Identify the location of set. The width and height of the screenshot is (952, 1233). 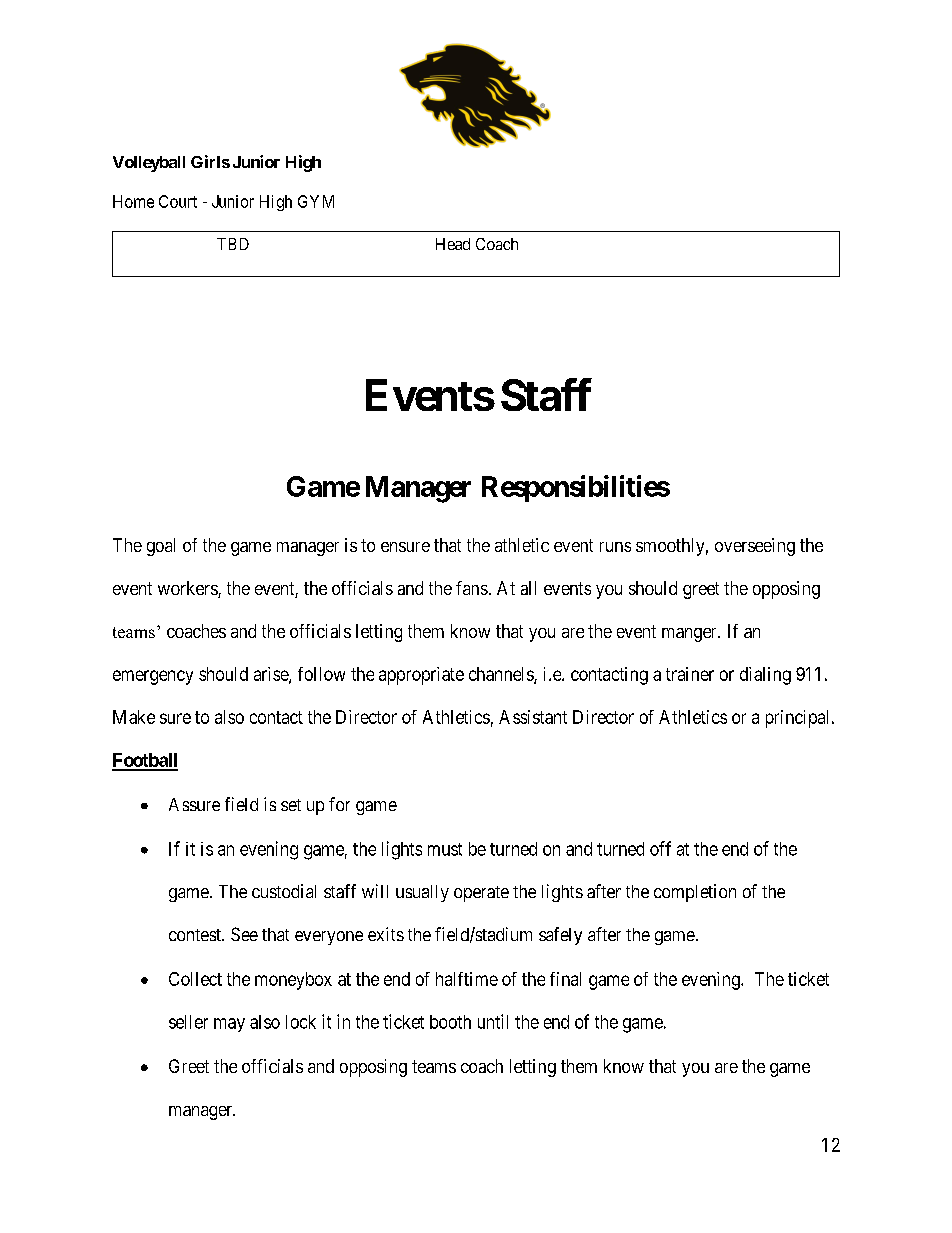
(291, 805).
